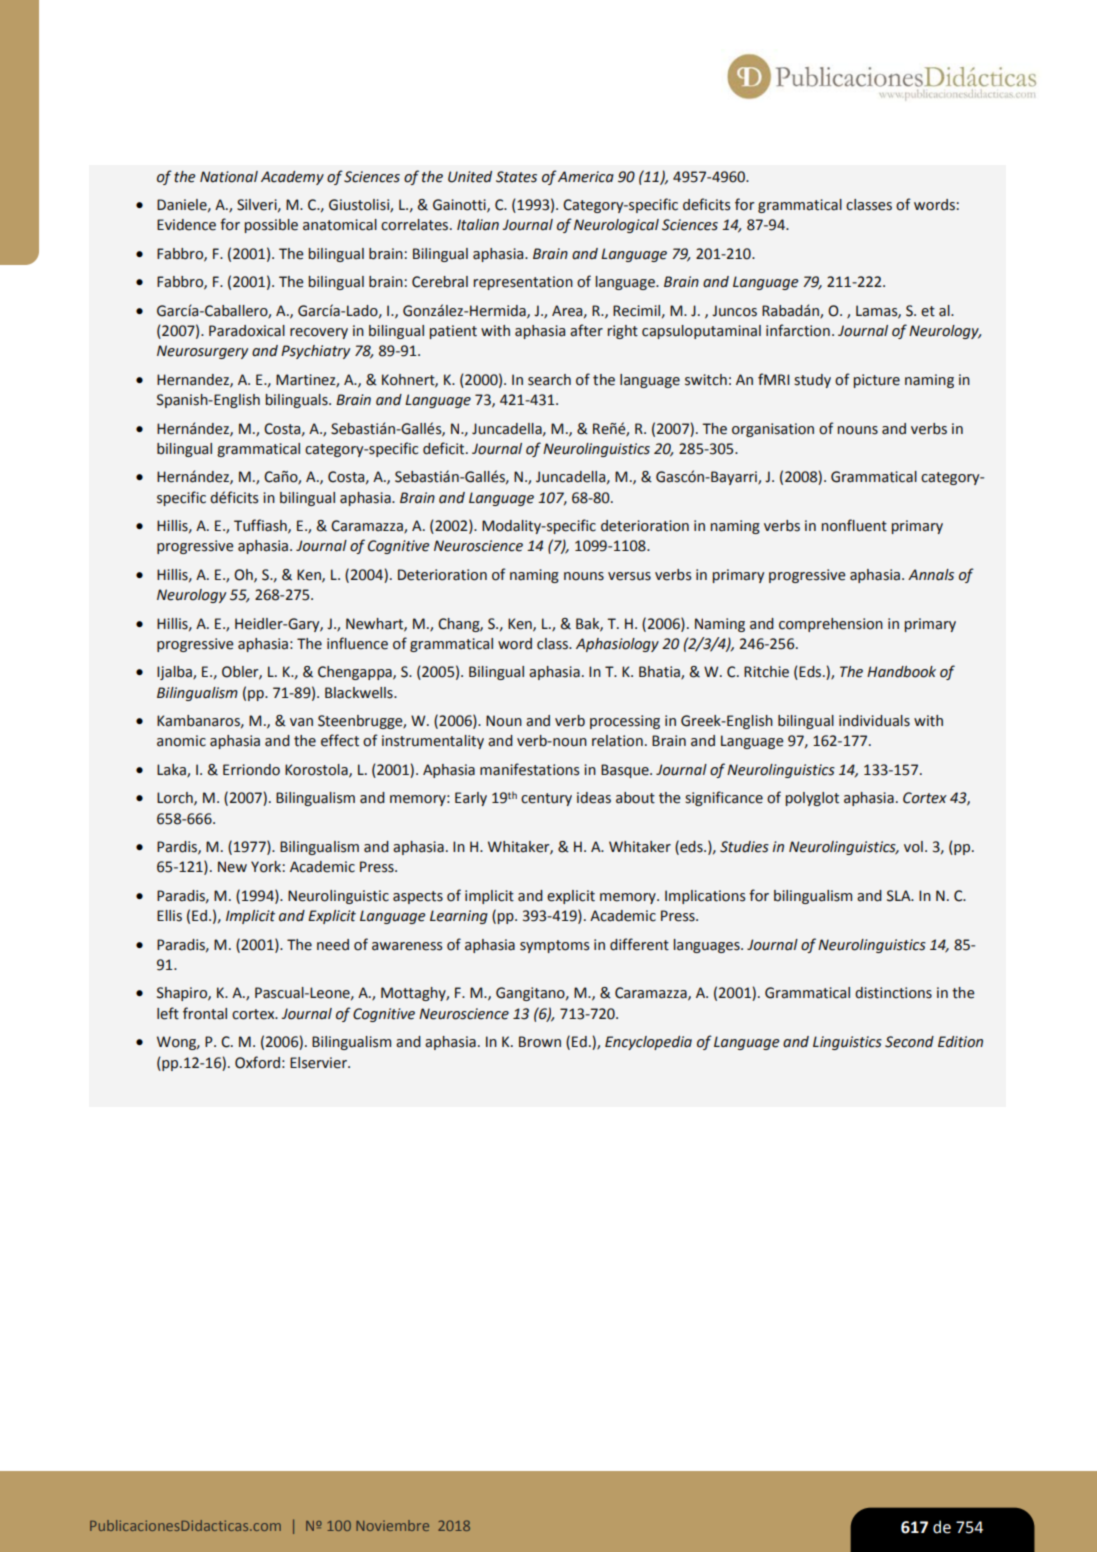  What do you see at coordinates (271, 226) in the document?
I see `possible` at bounding box center [271, 226].
